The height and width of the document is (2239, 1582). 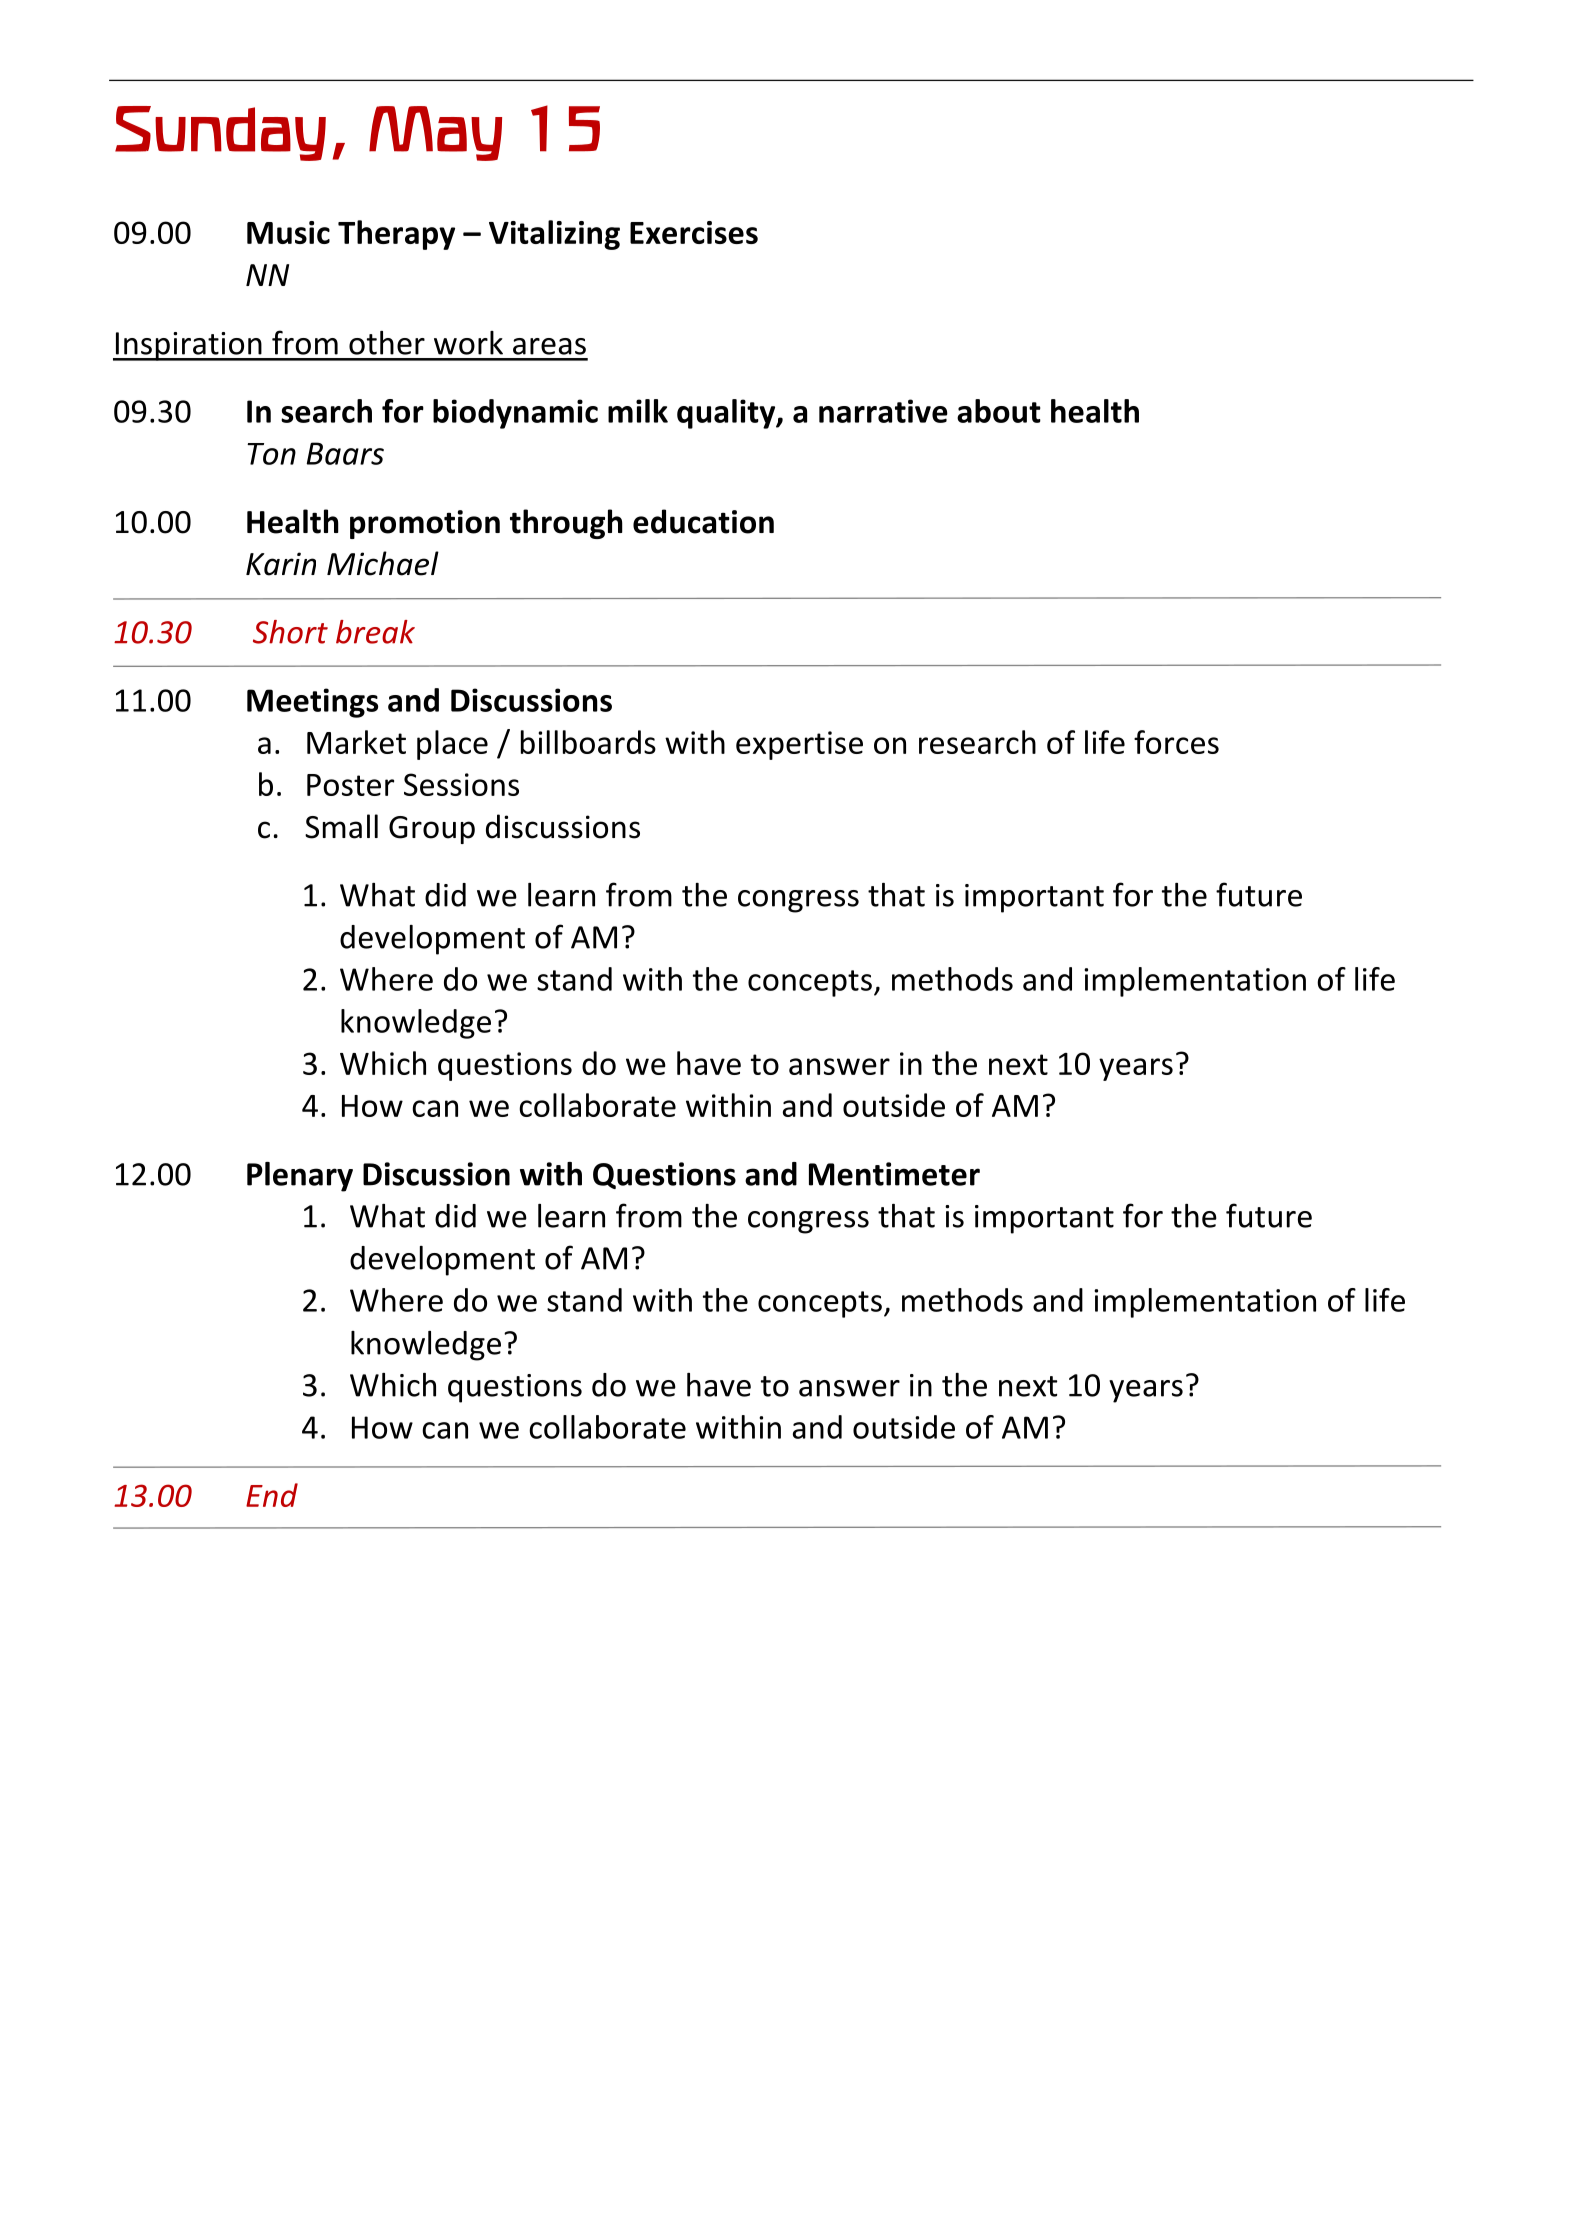 What do you see at coordinates (272, 1495) in the document?
I see `End` at bounding box center [272, 1495].
